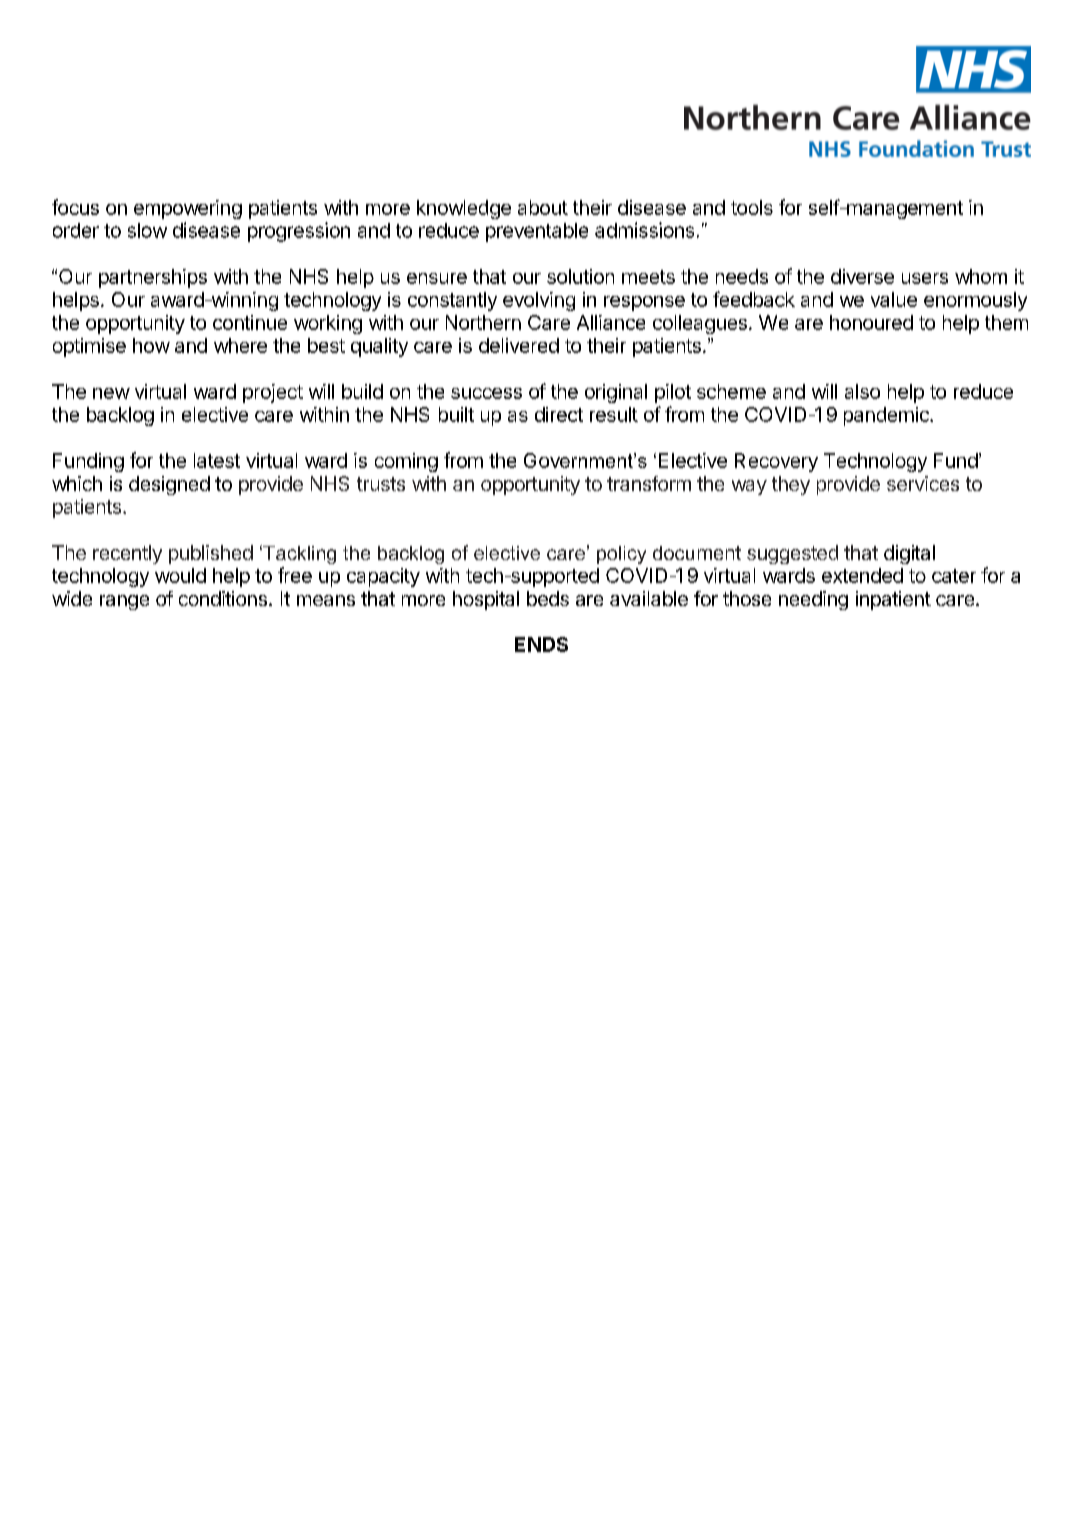 This image has height=1532, width=1083. Describe the element at coordinates (887, 416) in the image. I see `pandemic` at that location.
